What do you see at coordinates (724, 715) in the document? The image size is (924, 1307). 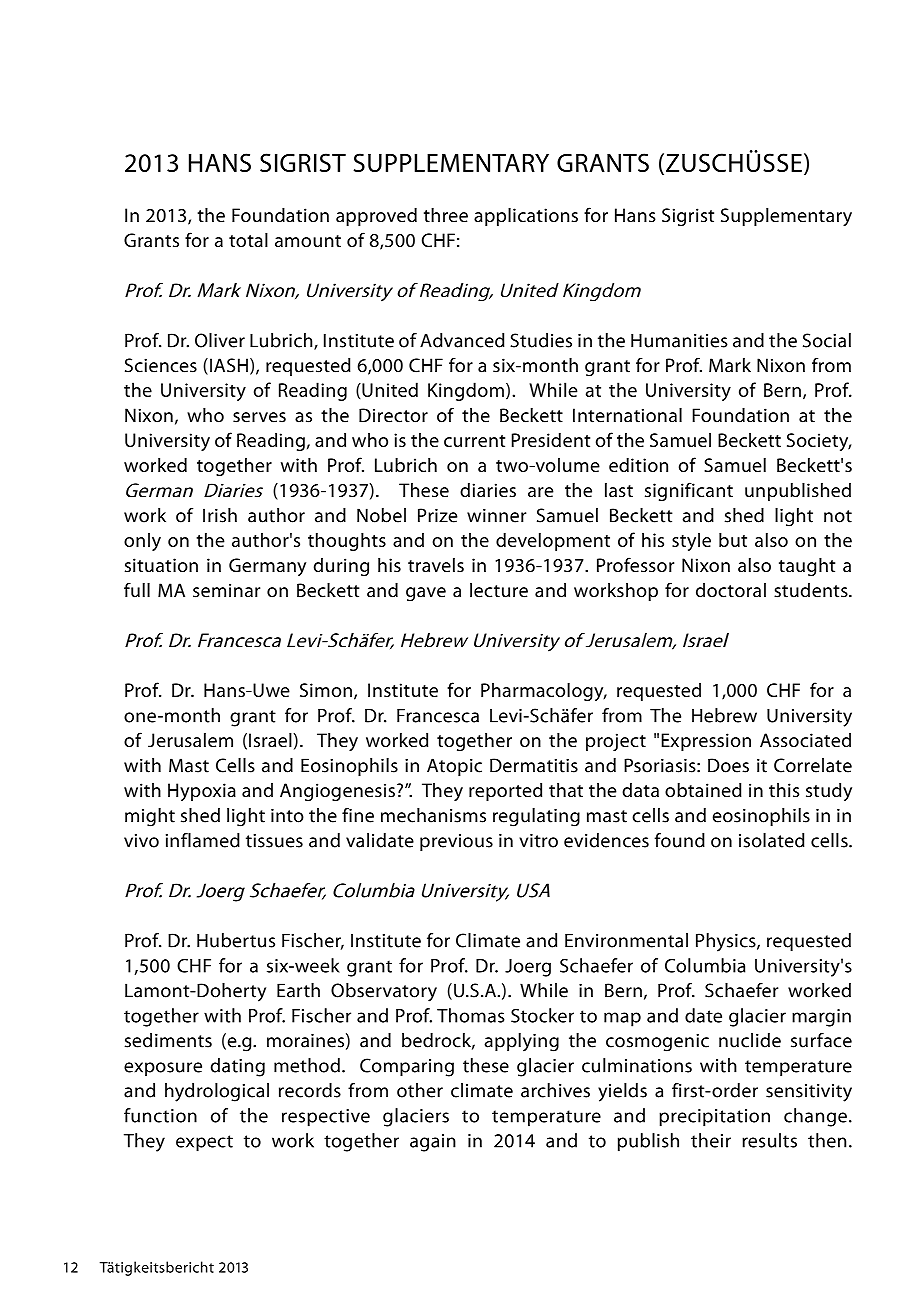 I see `Hebrew` at bounding box center [724, 715].
